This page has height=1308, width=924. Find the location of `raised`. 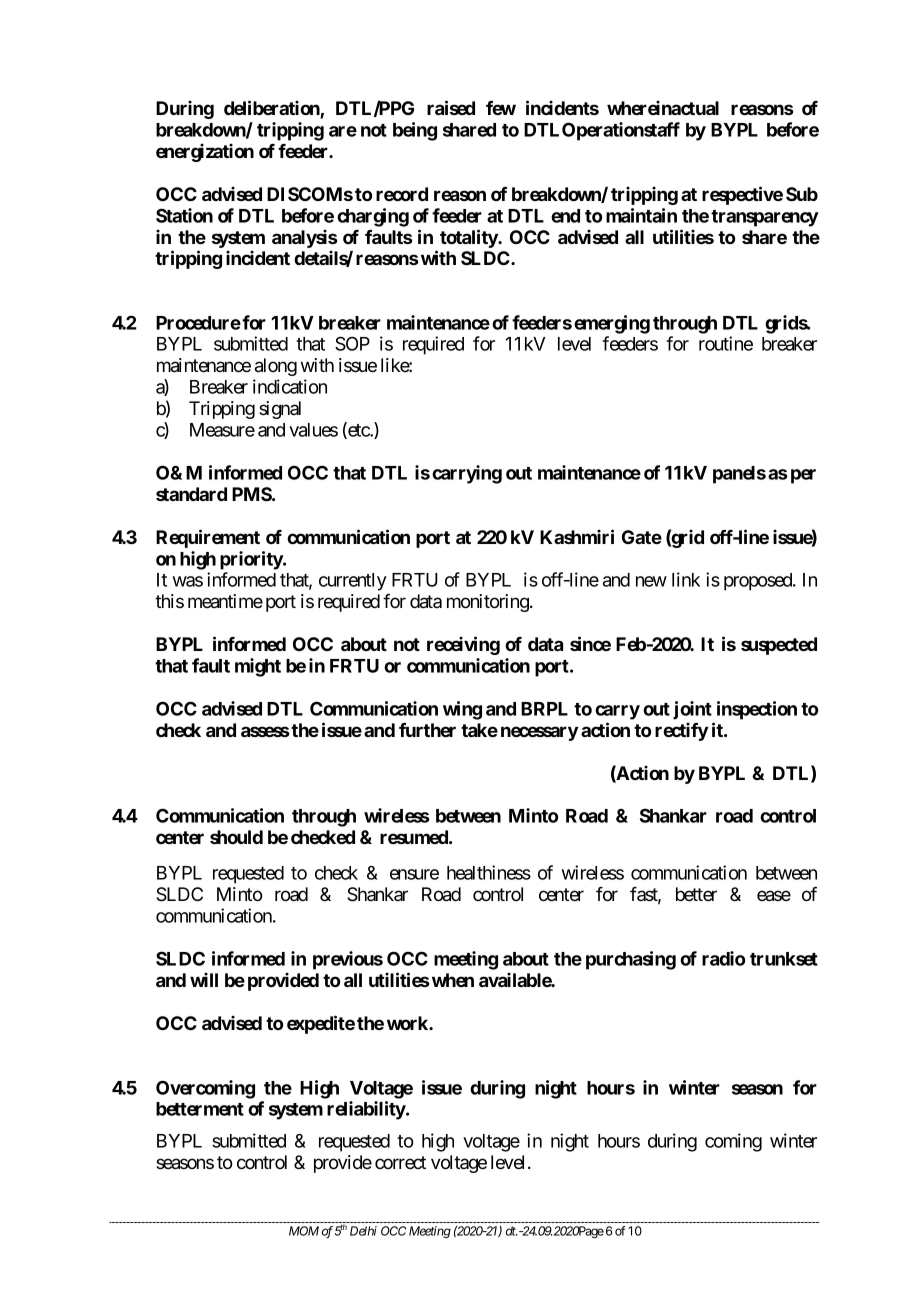

raised is located at coordinates (451, 107).
